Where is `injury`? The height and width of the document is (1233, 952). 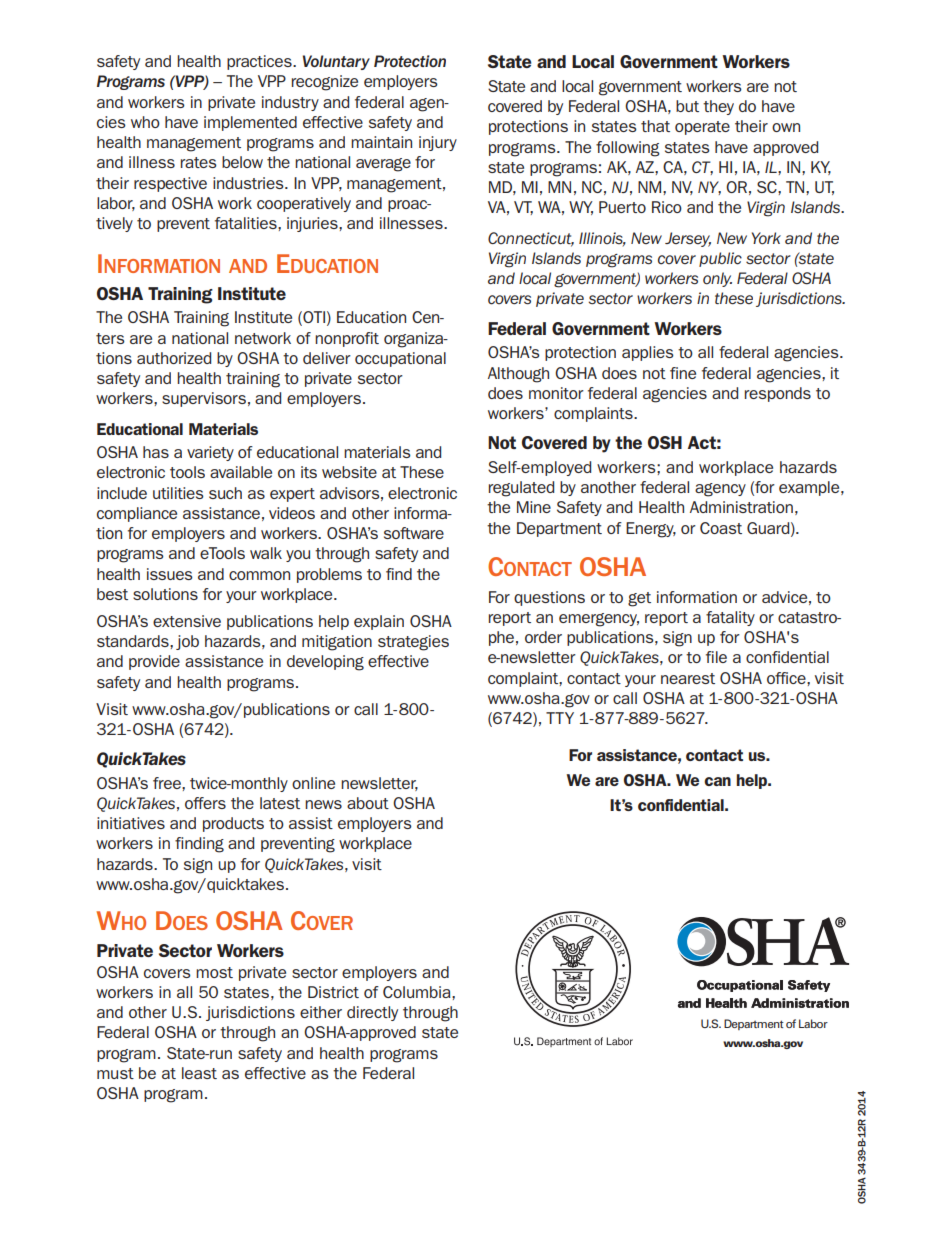 injury is located at coordinates (438, 143).
